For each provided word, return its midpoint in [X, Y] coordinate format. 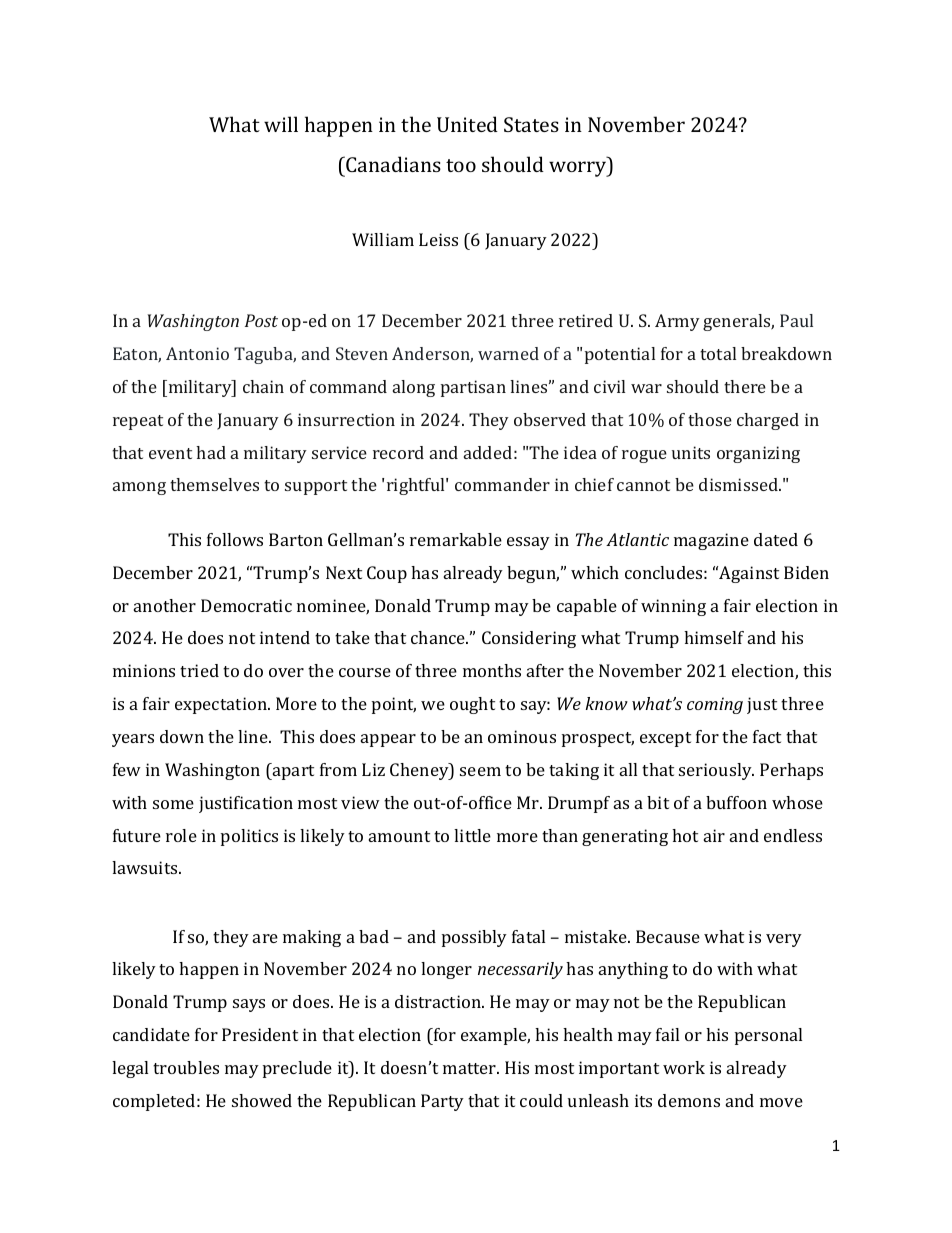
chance [439, 637]
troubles [186, 1067]
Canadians [392, 164]
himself [714, 637]
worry [579, 169]
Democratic [246, 605]
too [461, 165]
